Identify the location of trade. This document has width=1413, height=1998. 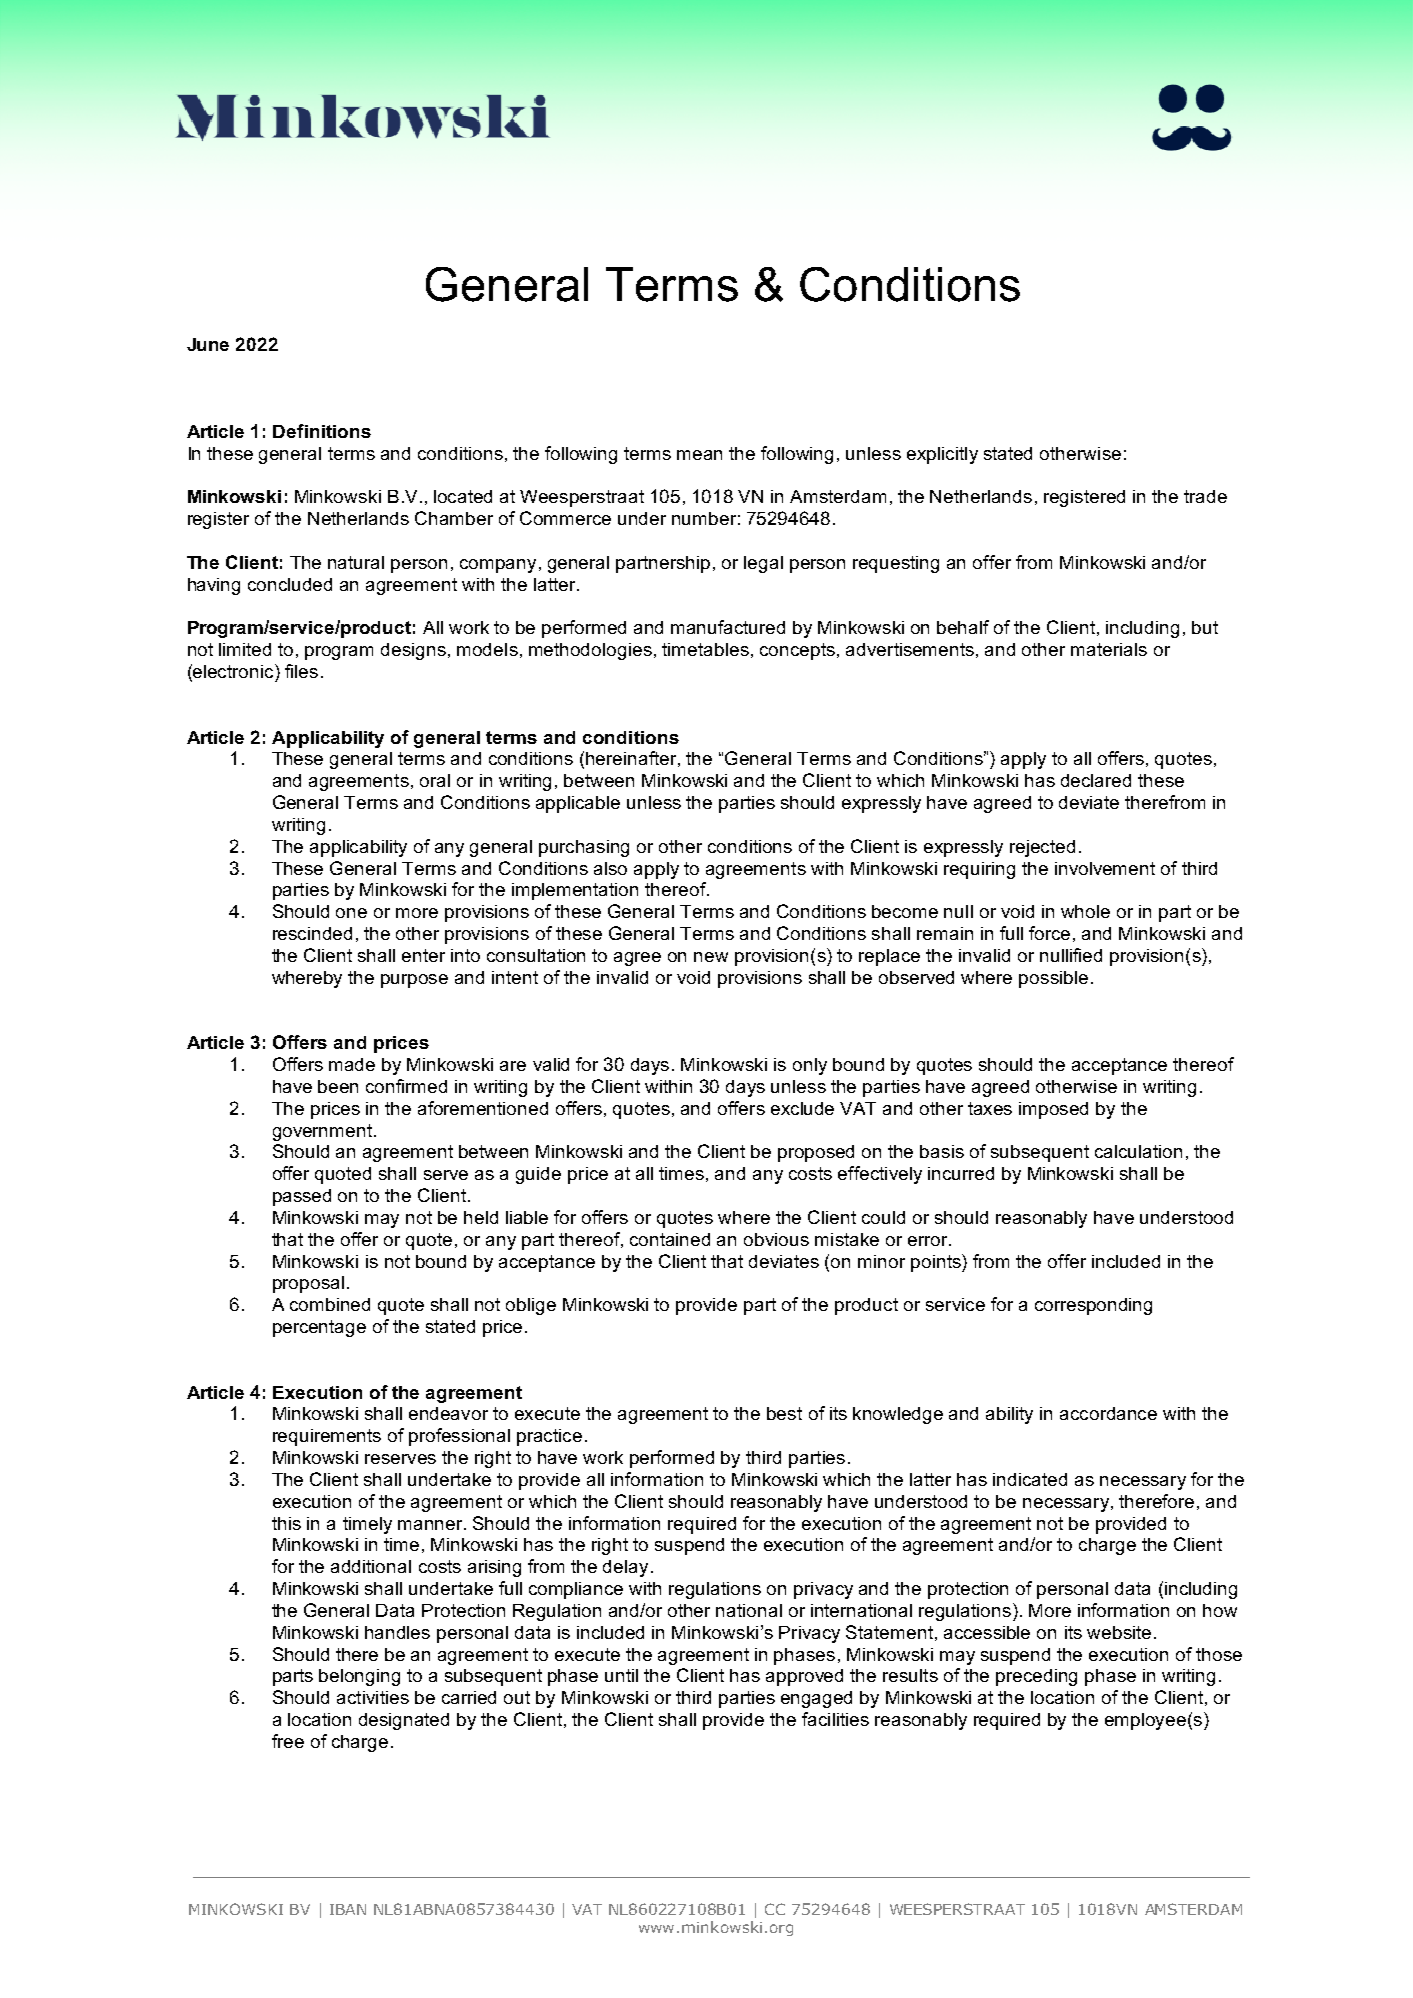
(1205, 496).
